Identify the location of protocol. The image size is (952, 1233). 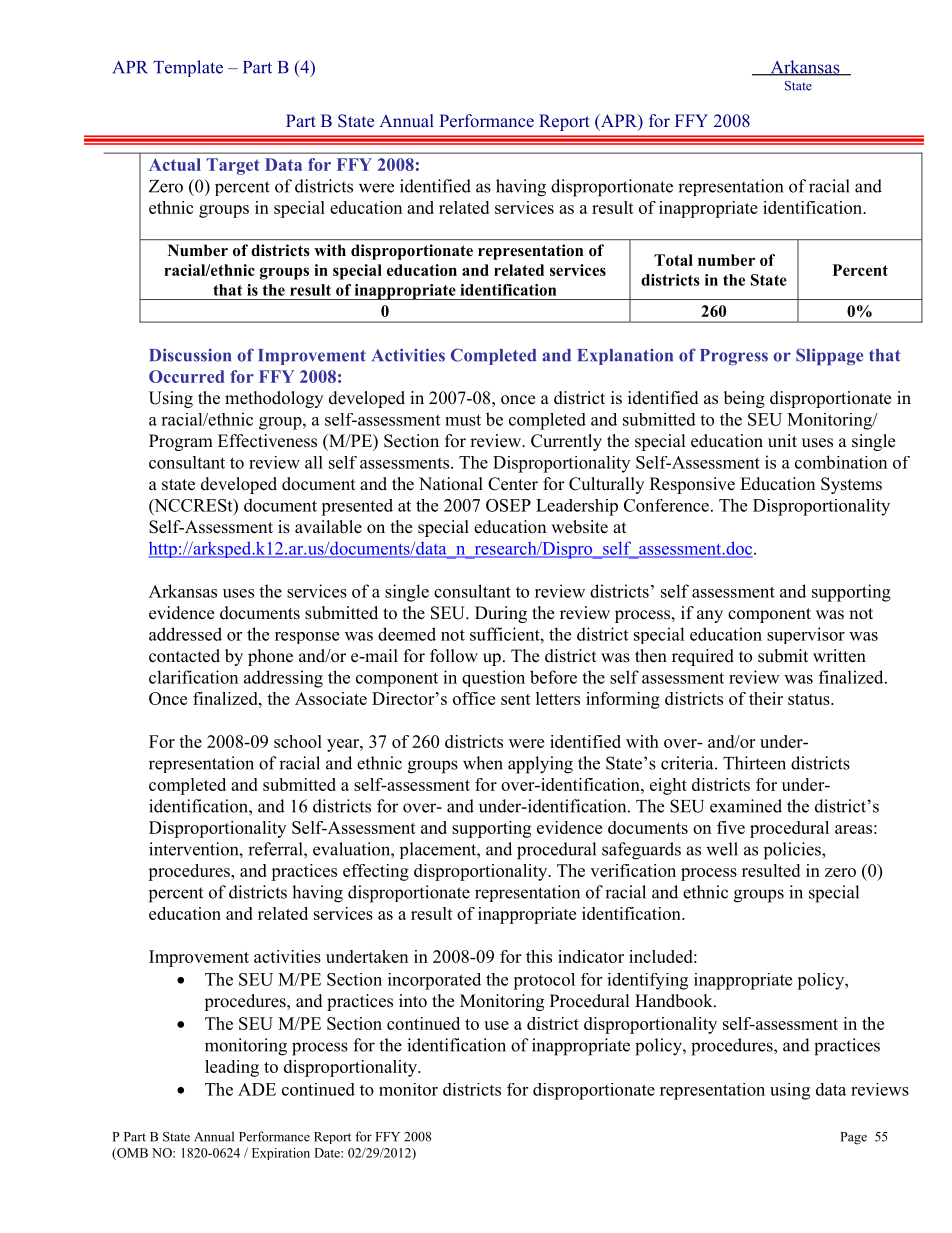
(544, 981).
